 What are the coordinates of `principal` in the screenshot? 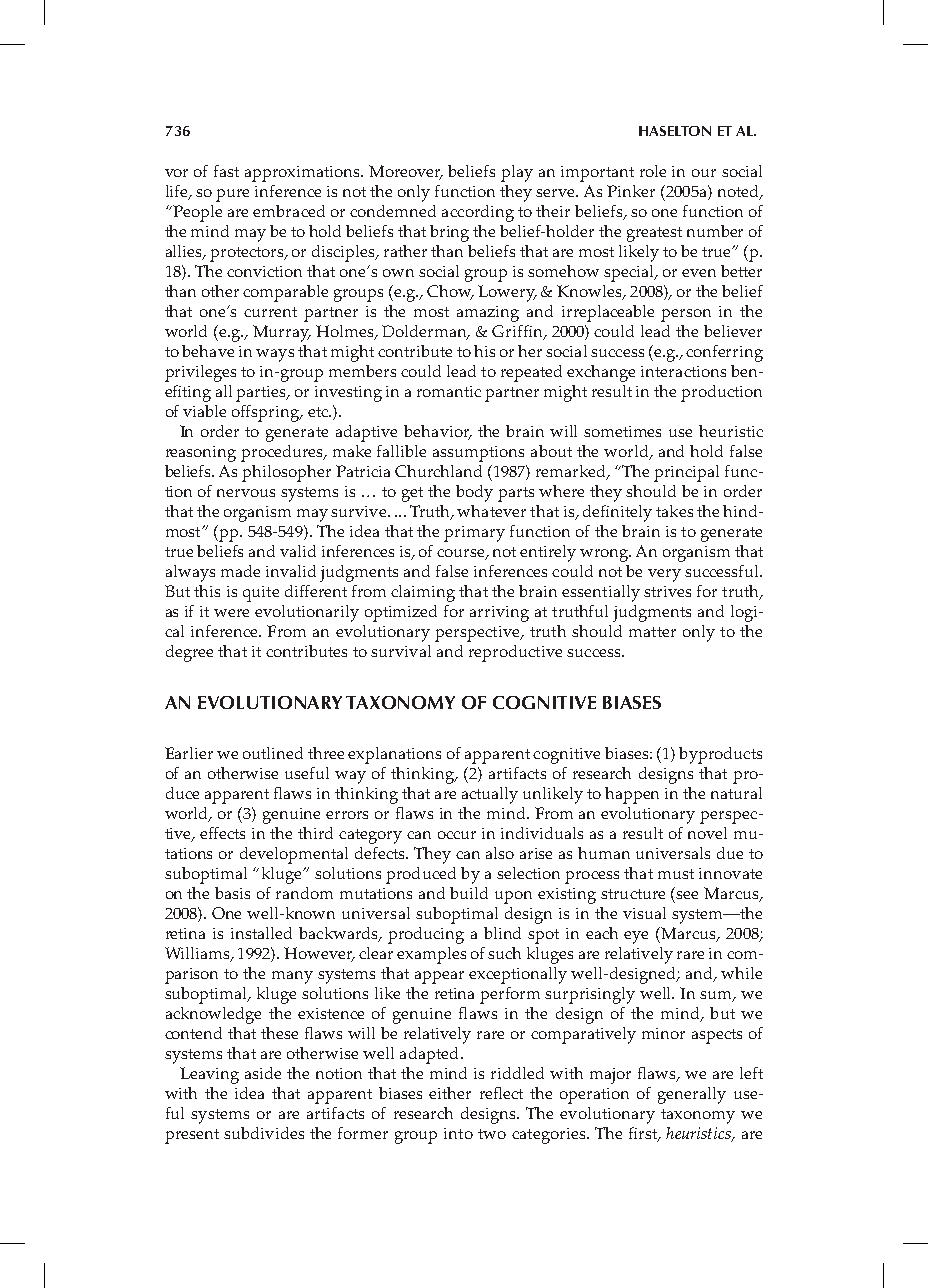 It's located at (686, 473).
